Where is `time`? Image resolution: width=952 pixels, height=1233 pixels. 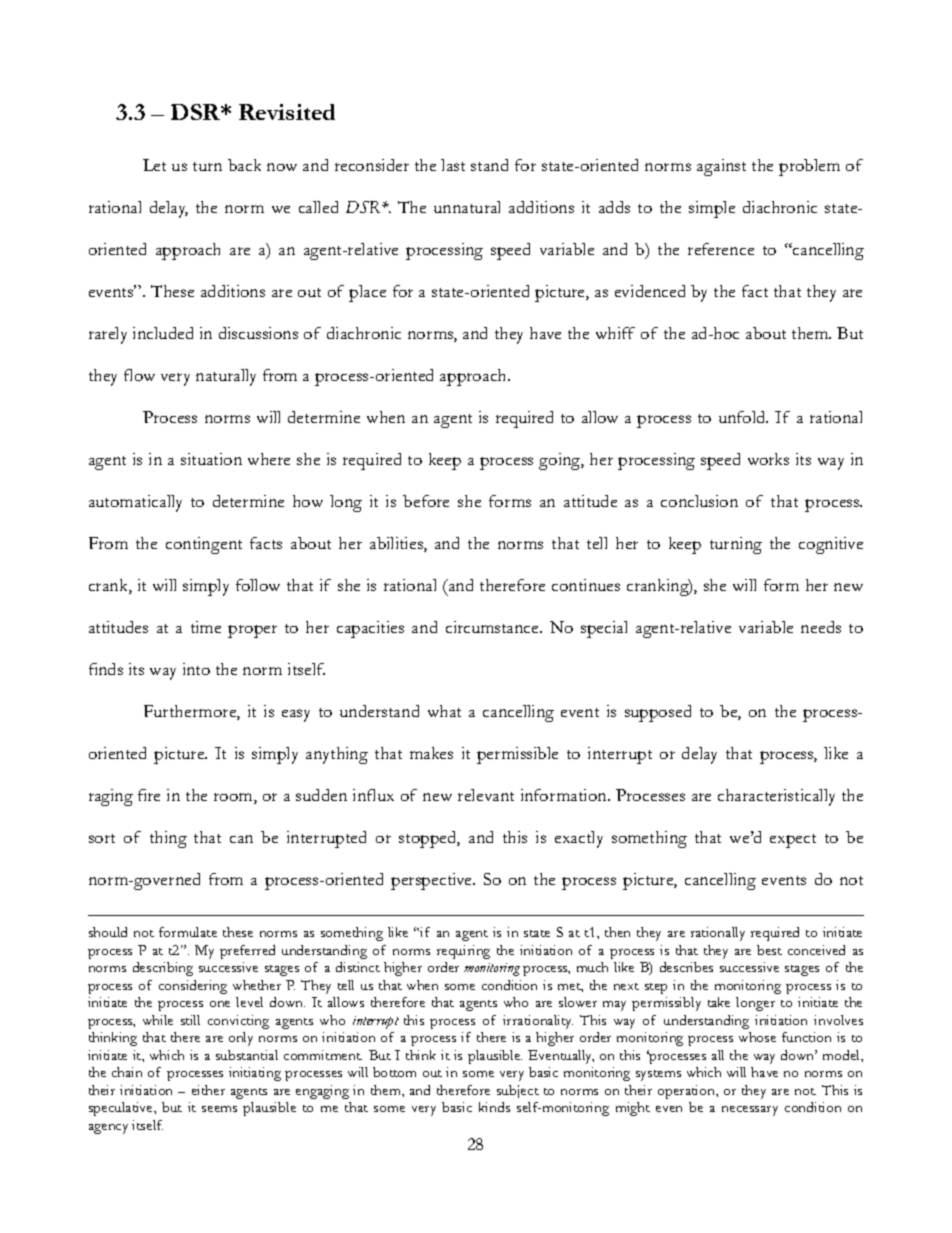 time is located at coordinates (206, 627).
